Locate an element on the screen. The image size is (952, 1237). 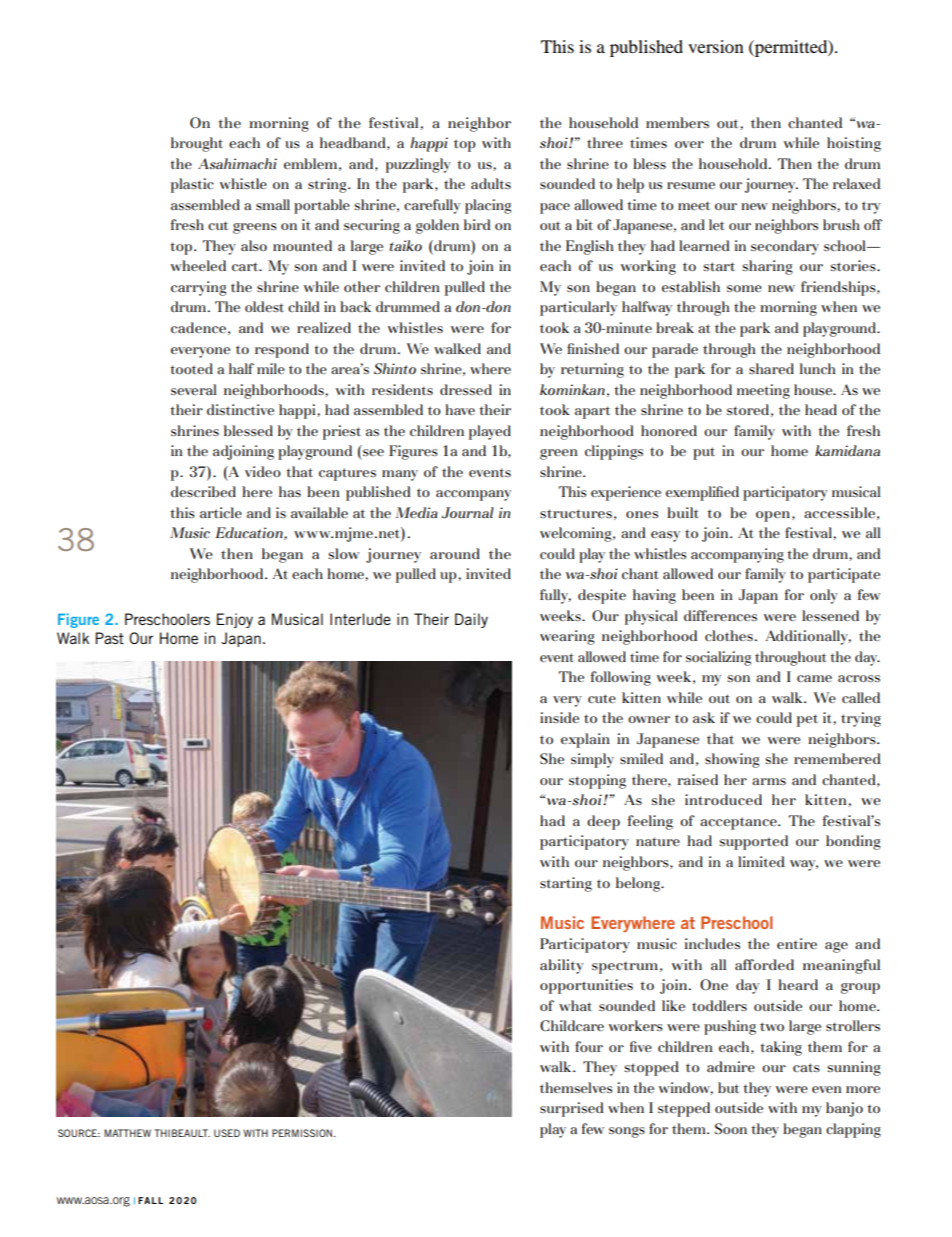
only is located at coordinates (824, 596).
